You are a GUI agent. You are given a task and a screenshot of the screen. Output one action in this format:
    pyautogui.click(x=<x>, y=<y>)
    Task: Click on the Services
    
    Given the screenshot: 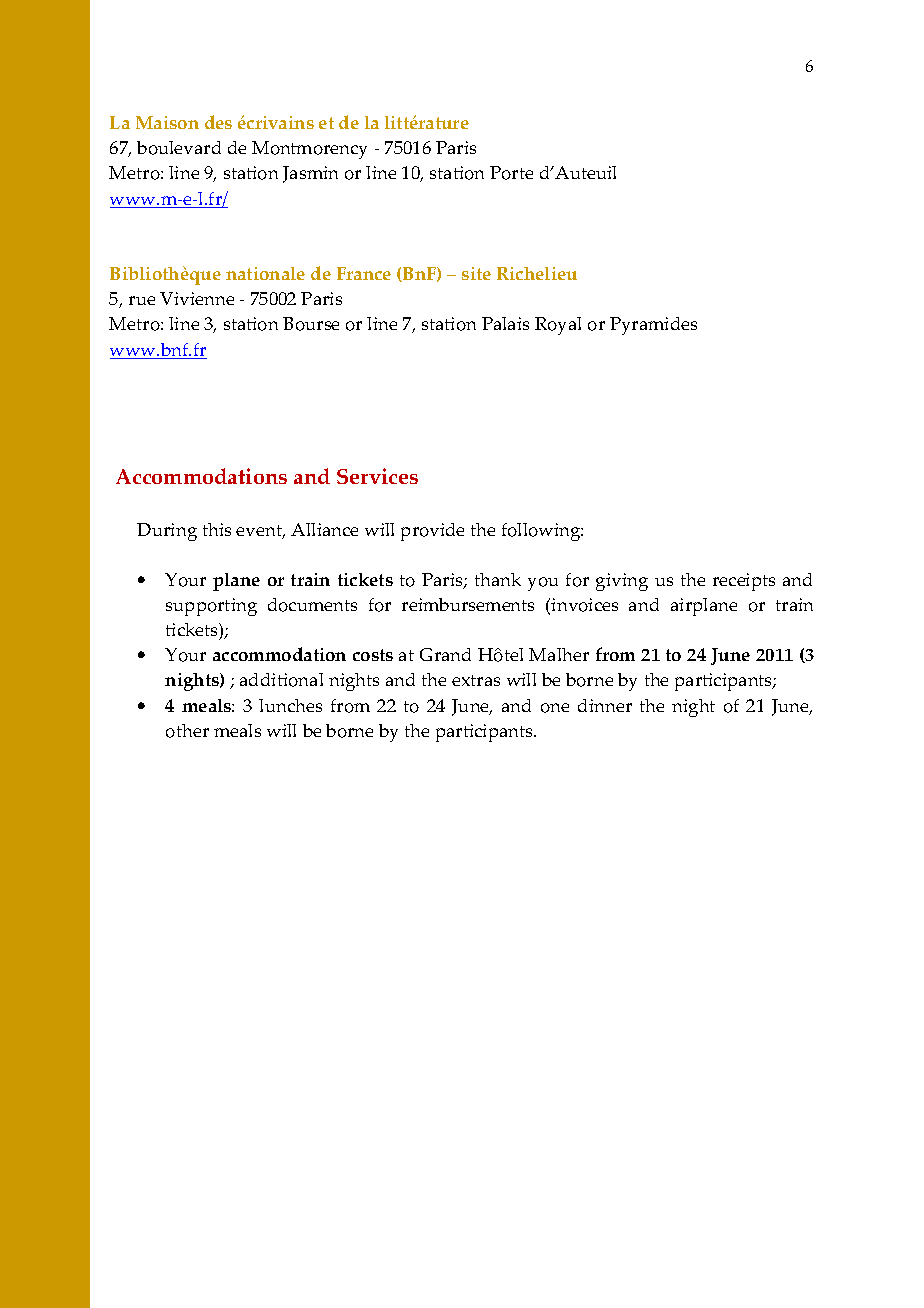 What is the action you would take?
    pyautogui.click(x=377, y=476)
